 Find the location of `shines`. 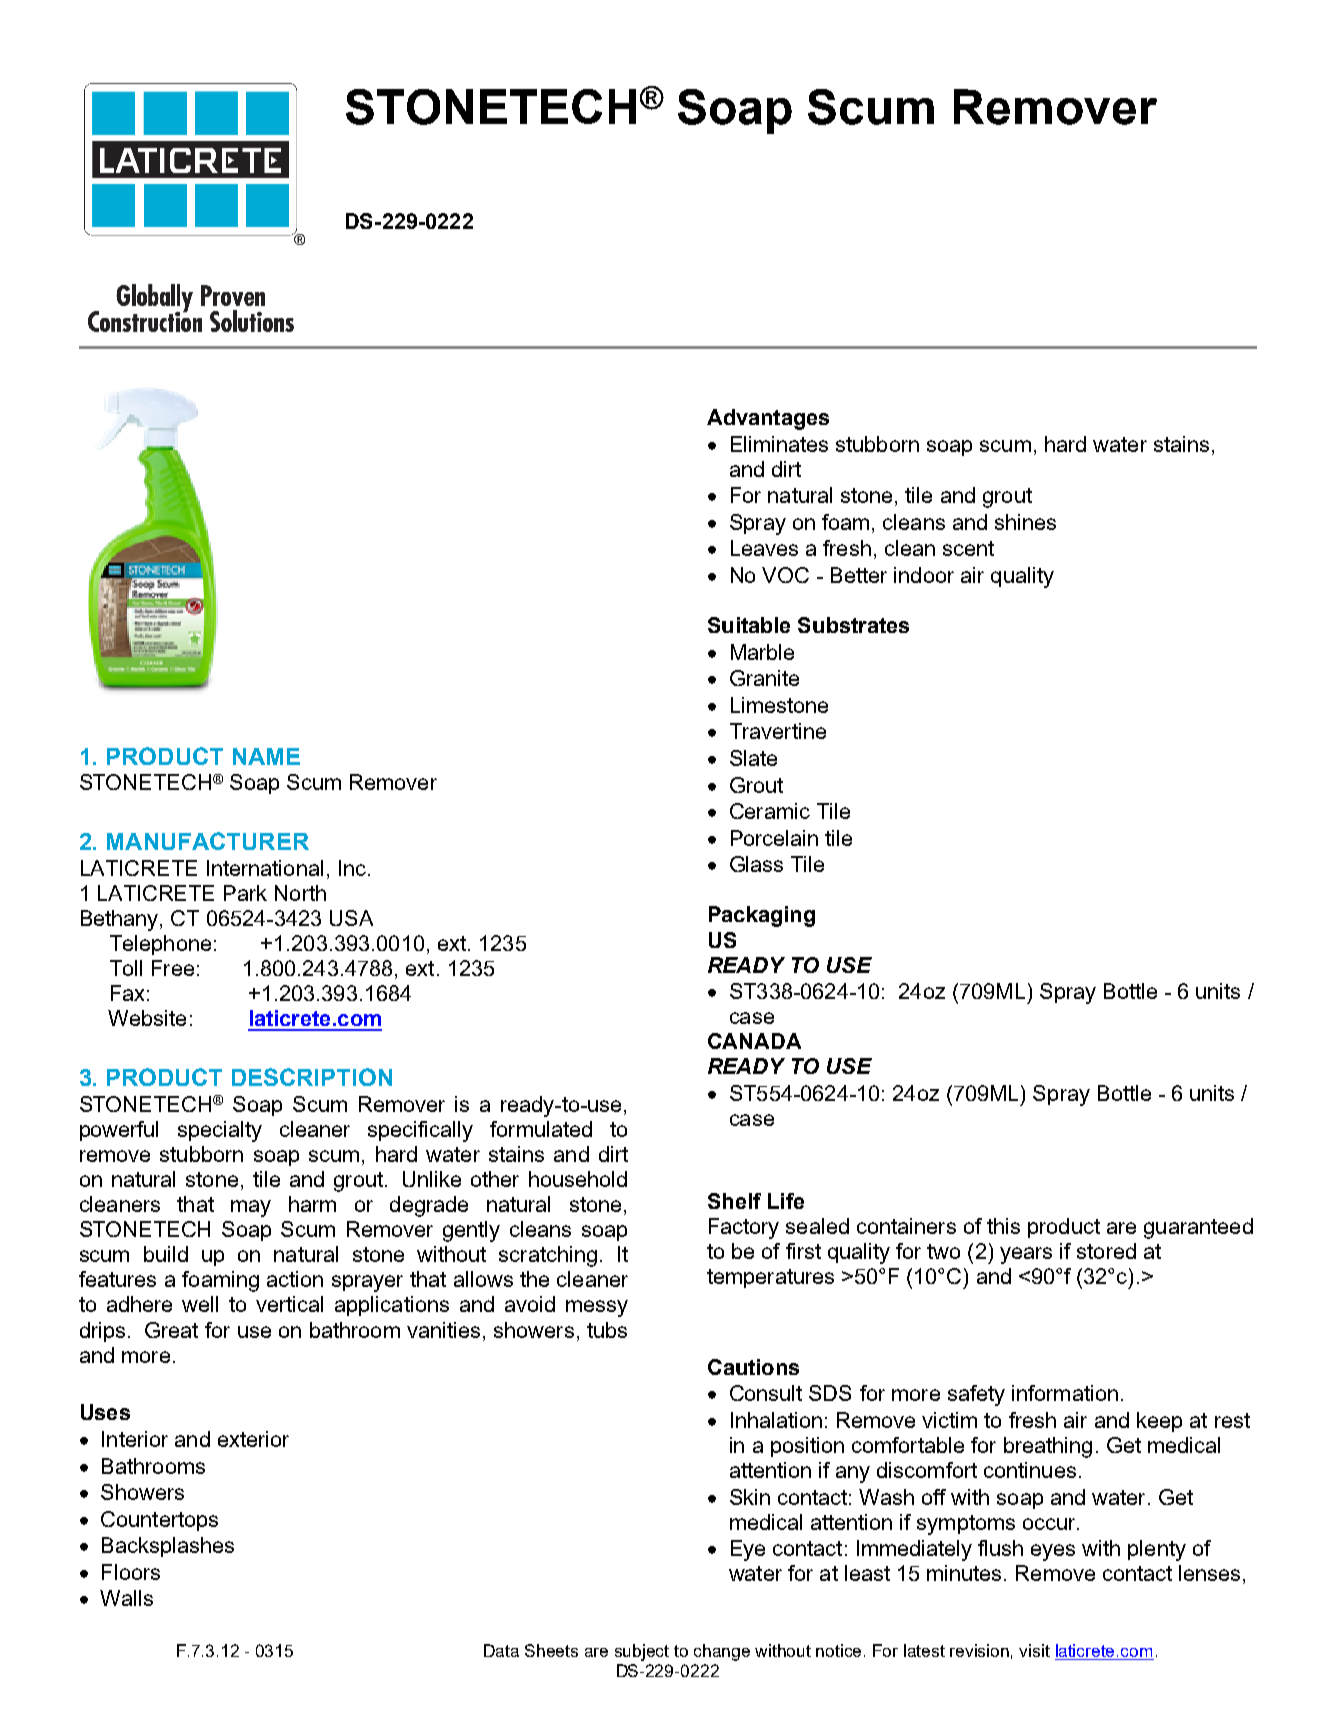

shines is located at coordinates (1025, 522).
